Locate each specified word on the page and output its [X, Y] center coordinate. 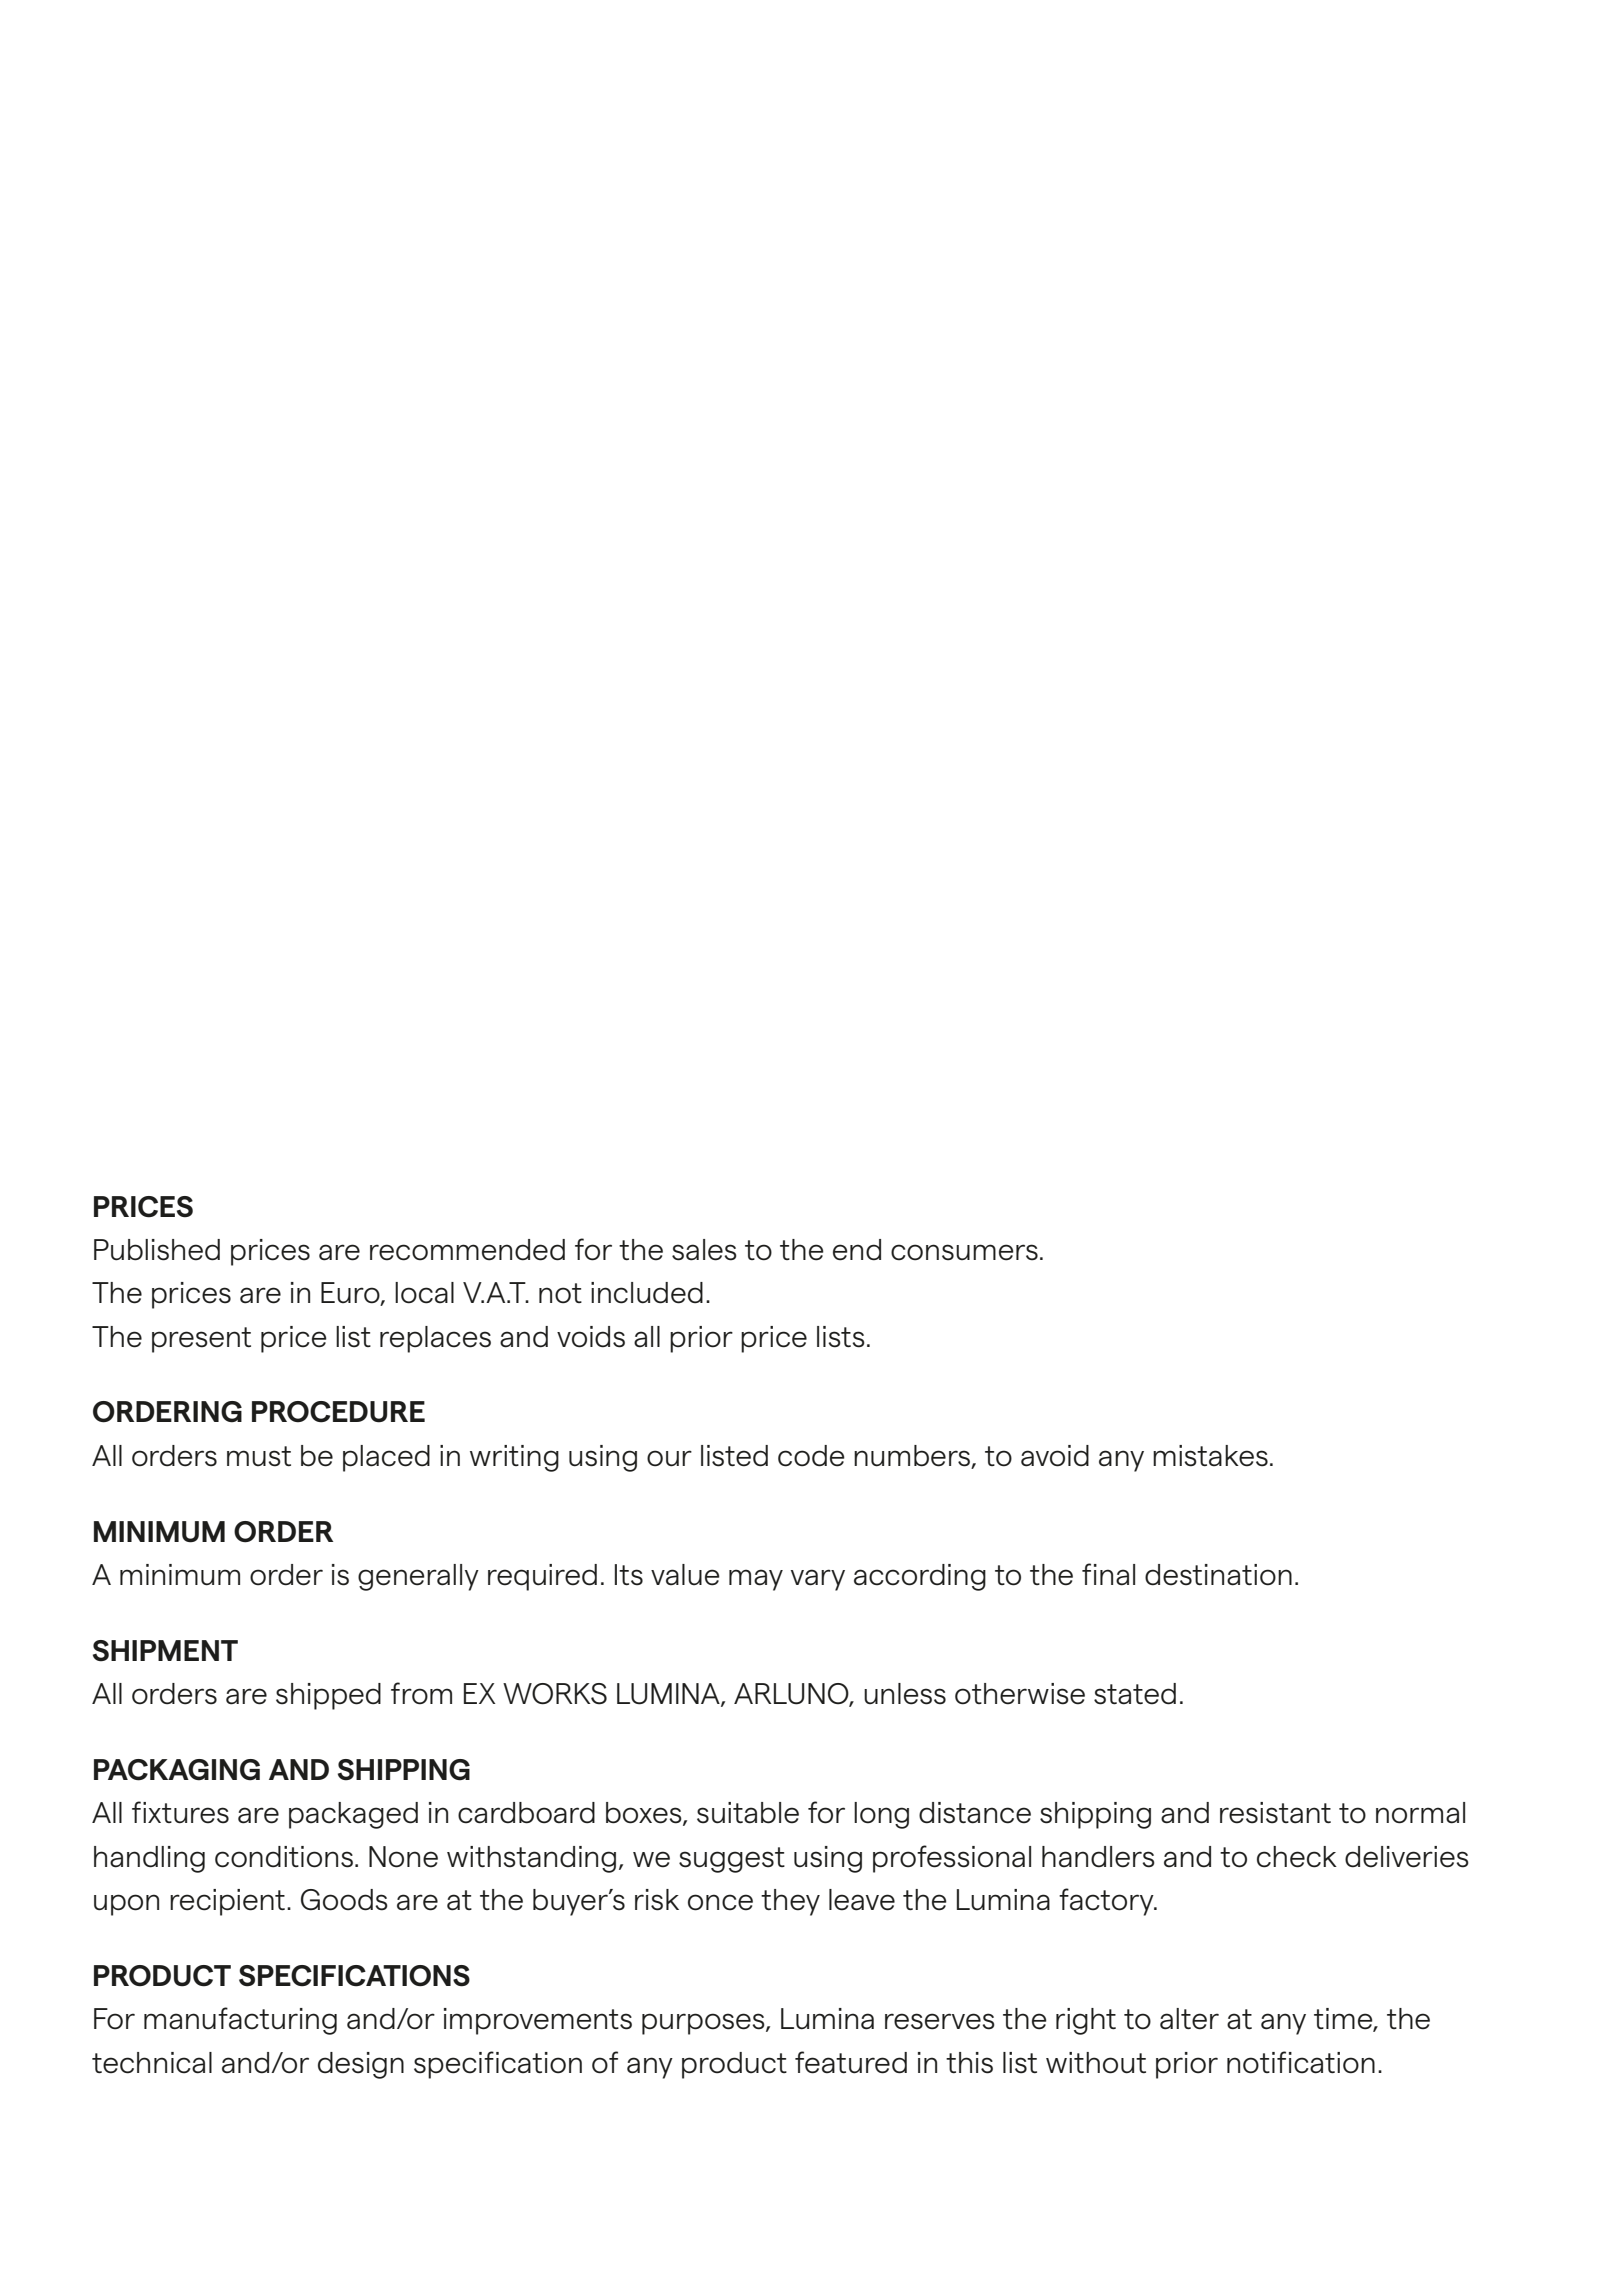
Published [157, 1250]
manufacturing [240, 2021]
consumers [964, 1252]
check [1297, 1857]
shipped [328, 1696]
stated [1135, 1694]
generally [418, 1577]
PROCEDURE [338, 1412]
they [790, 1902]
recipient [227, 1902]
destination [1218, 1575]
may [756, 1580]
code [811, 1456]
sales [704, 1250]
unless [905, 1694]
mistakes [1210, 1456]
